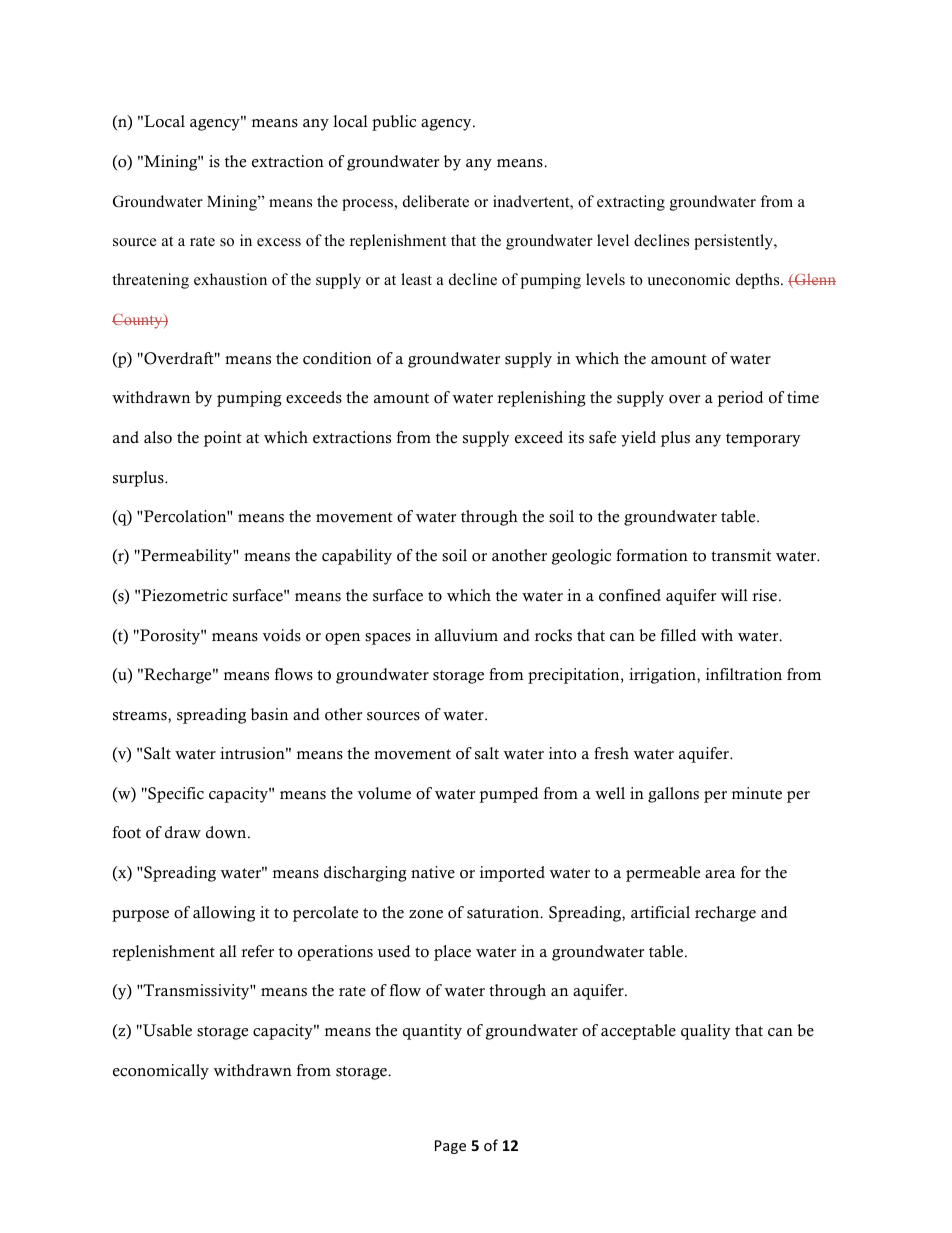 This document has height=1233, width=952. What do you see at coordinates (631, 203) in the document?
I see `extracting` at bounding box center [631, 203].
